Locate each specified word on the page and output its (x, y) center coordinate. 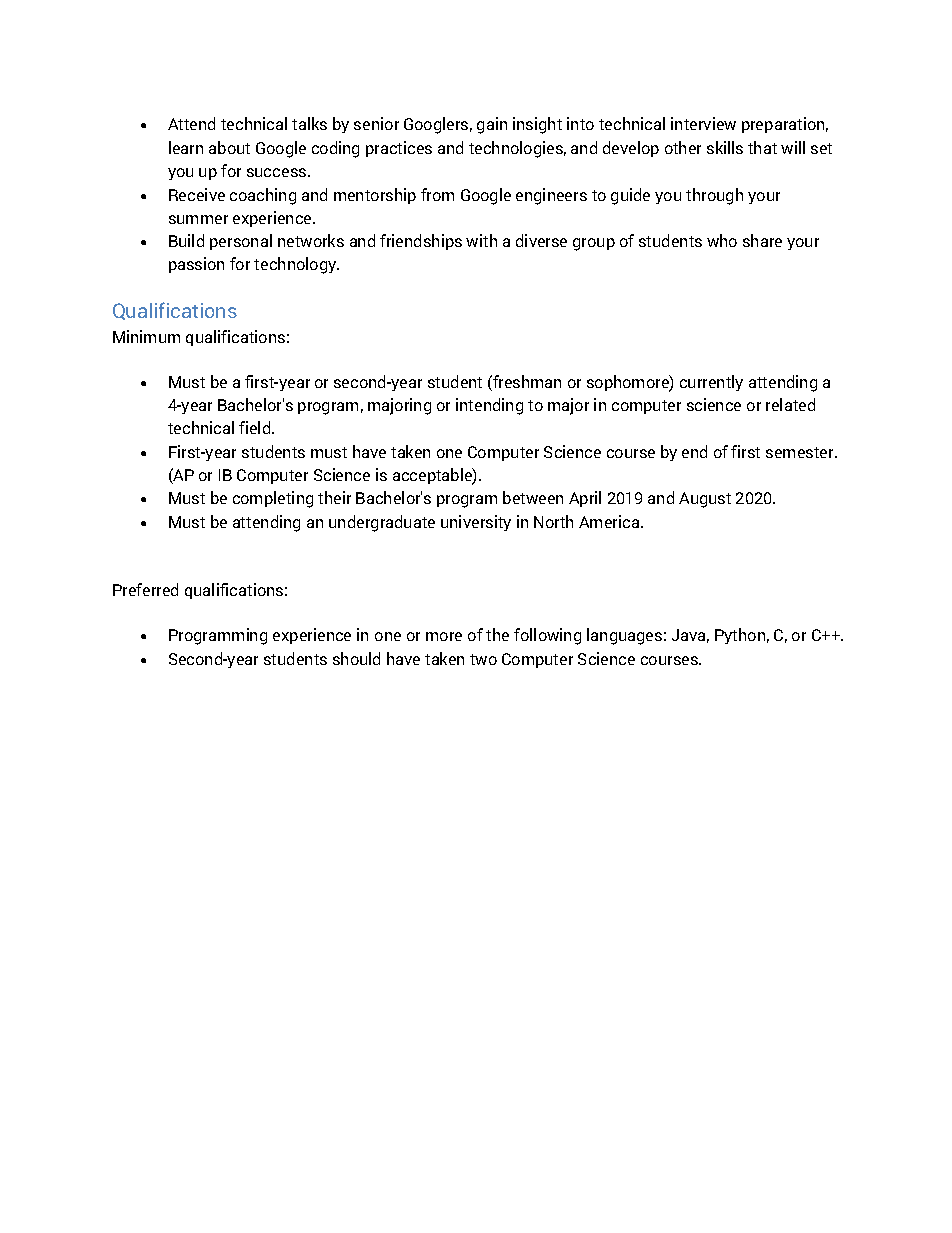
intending (489, 406)
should (356, 658)
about (229, 147)
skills (725, 147)
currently (711, 383)
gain (492, 125)
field (256, 427)
